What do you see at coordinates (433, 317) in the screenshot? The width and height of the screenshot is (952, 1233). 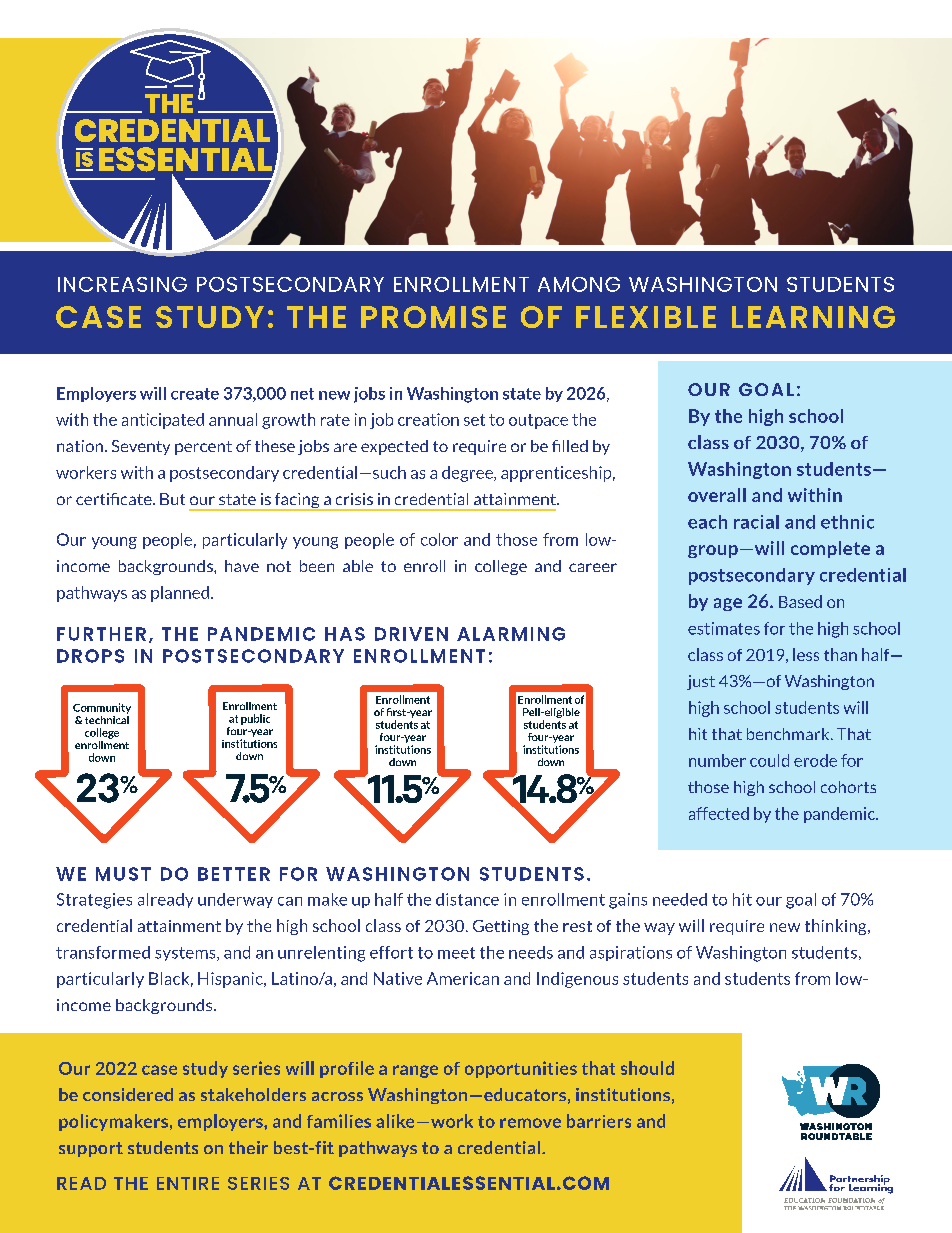 I see `PROMISE` at bounding box center [433, 317].
